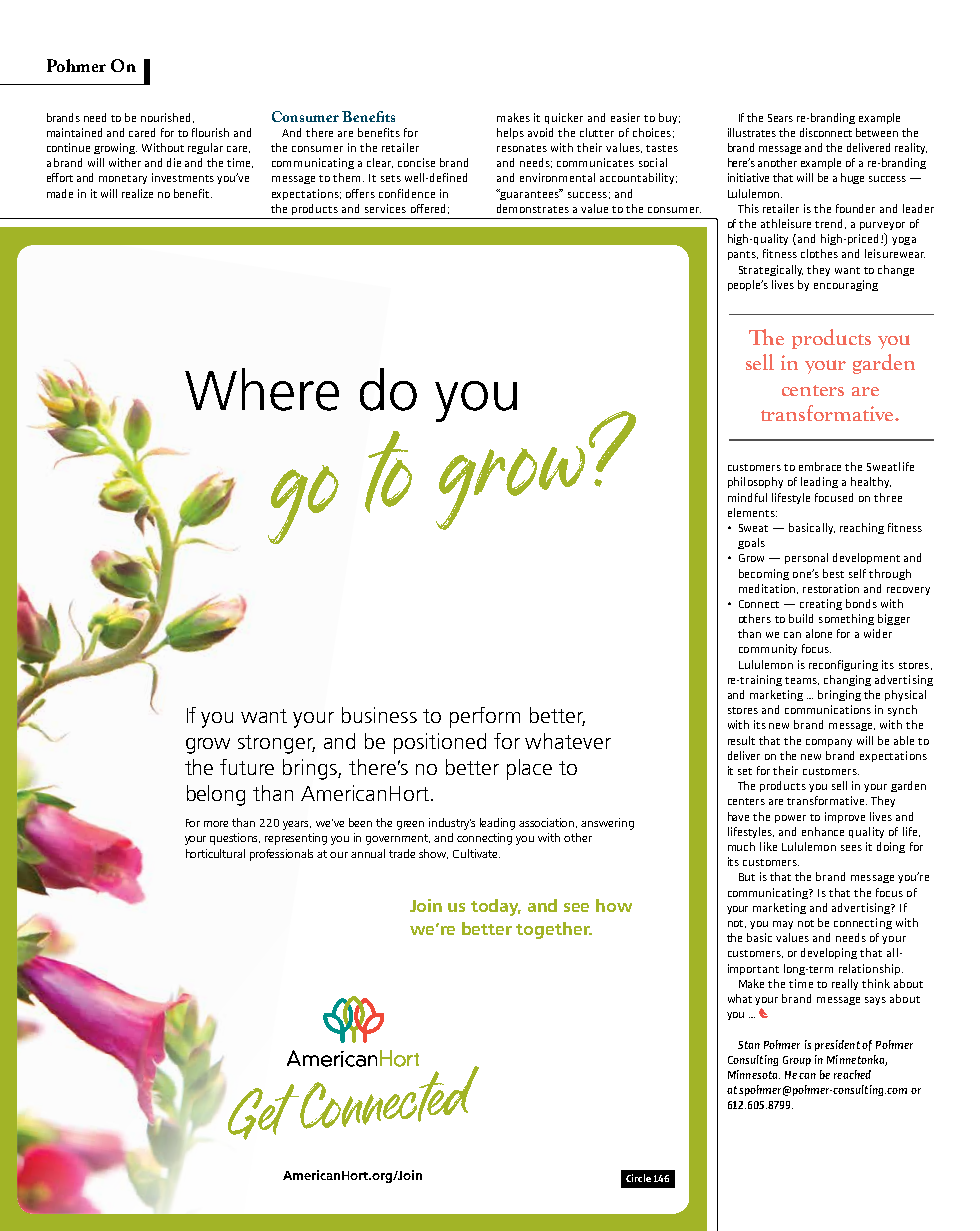 Image resolution: width=980 pixels, height=1231 pixels. What do you see at coordinates (276, 744) in the document?
I see `stronger` at bounding box center [276, 744].
